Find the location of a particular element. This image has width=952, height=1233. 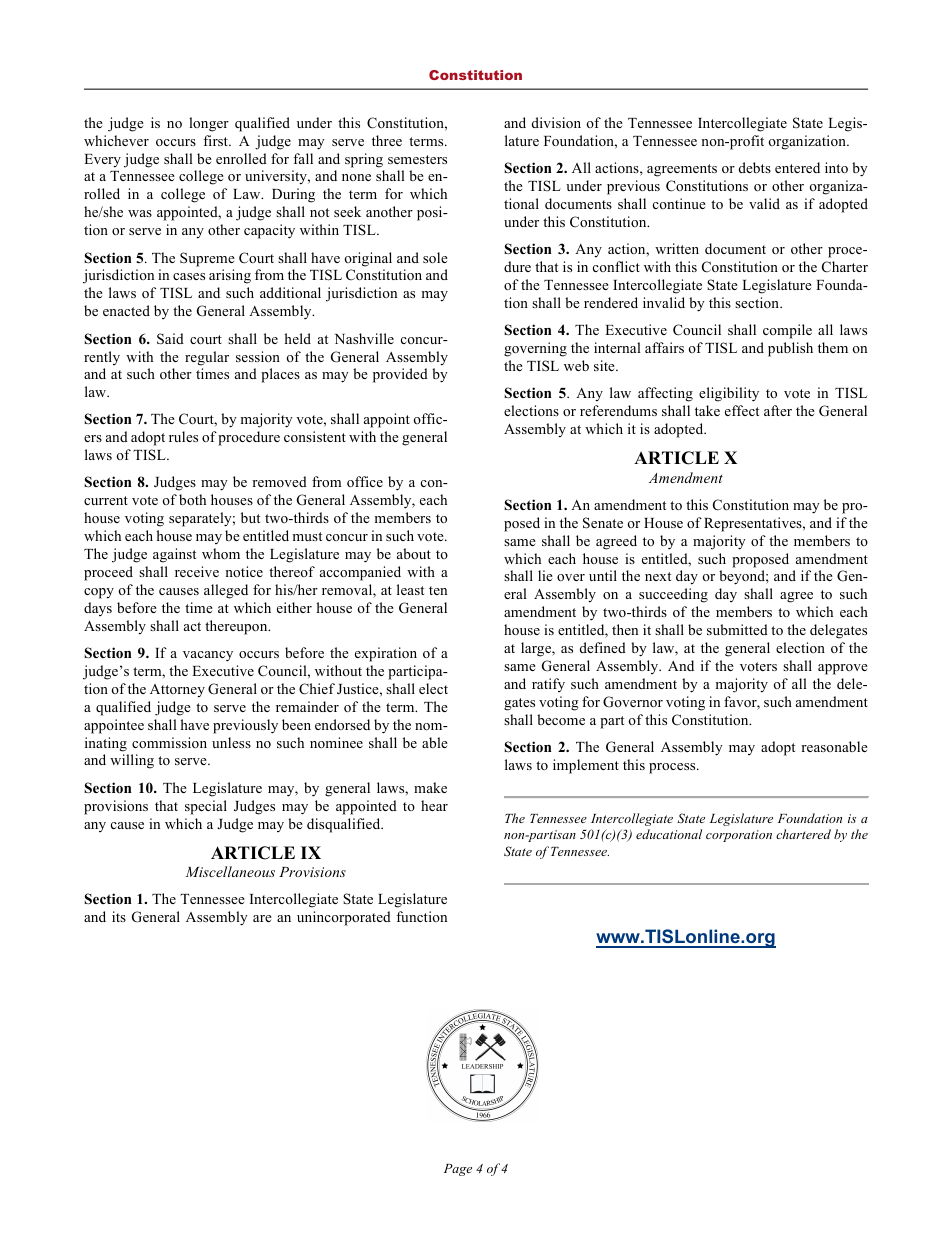

semesters is located at coordinates (417, 159).
